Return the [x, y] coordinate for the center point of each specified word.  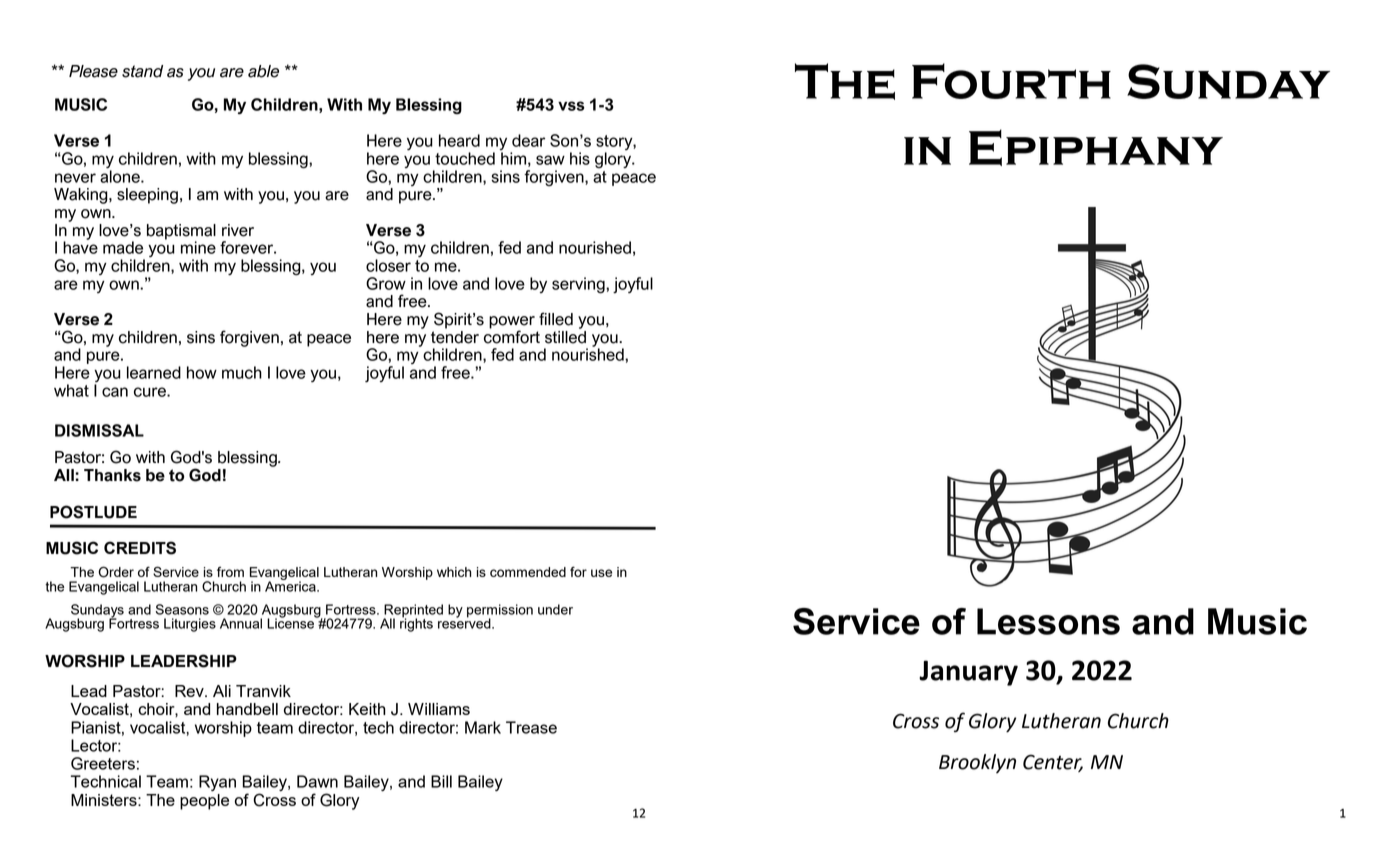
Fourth [1011, 81]
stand [142, 71]
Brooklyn [977, 763]
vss [571, 106]
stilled [565, 336]
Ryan [217, 783]
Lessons [1048, 621]
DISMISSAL [99, 430]
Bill [441, 781]
